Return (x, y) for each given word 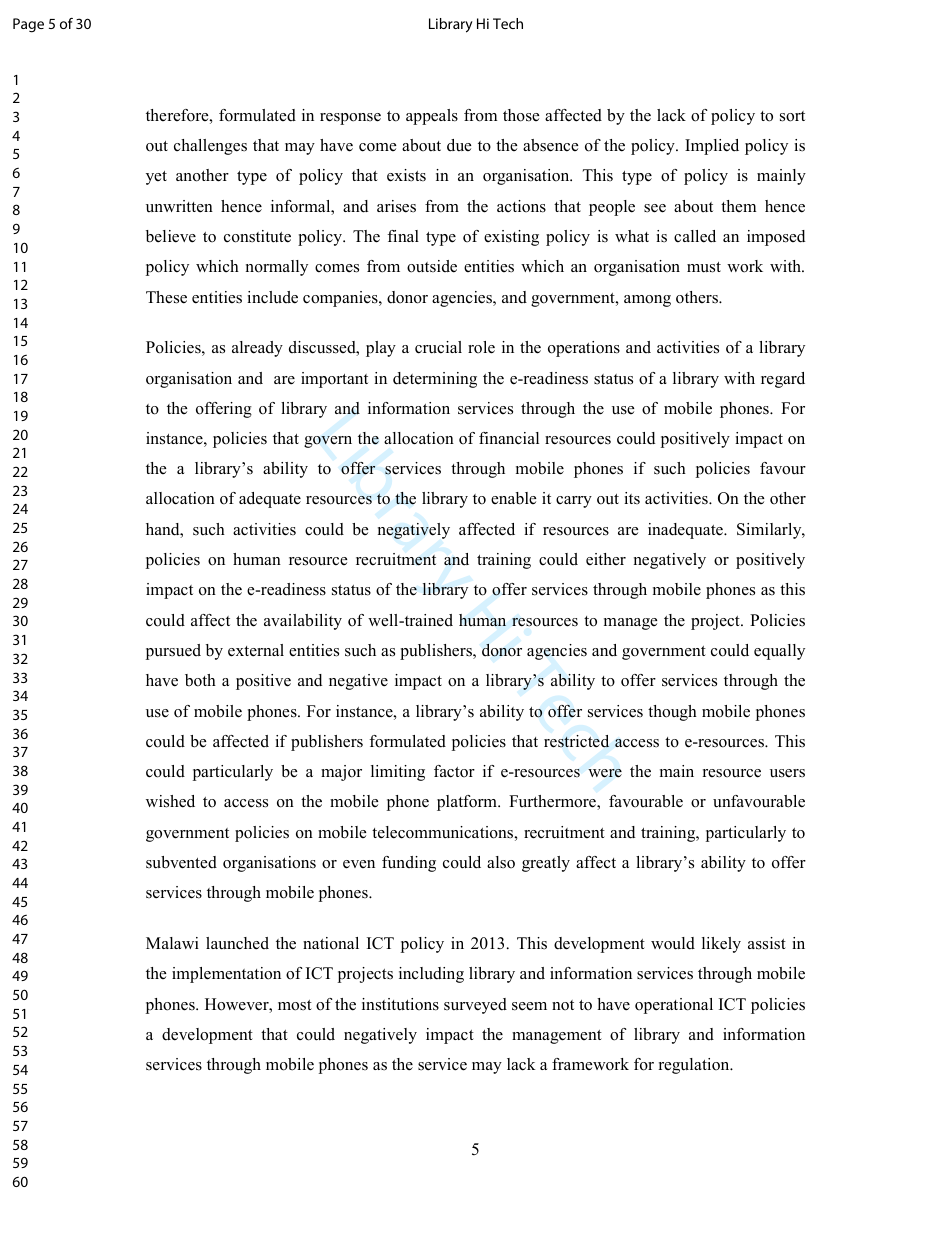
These (166, 297)
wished (170, 801)
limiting (398, 773)
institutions (400, 1004)
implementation (226, 975)
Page (28, 25)
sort (792, 116)
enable (513, 498)
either (606, 559)
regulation (695, 1066)
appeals (432, 117)
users (787, 773)
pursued (173, 652)
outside (432, 266)
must (704, 267)
